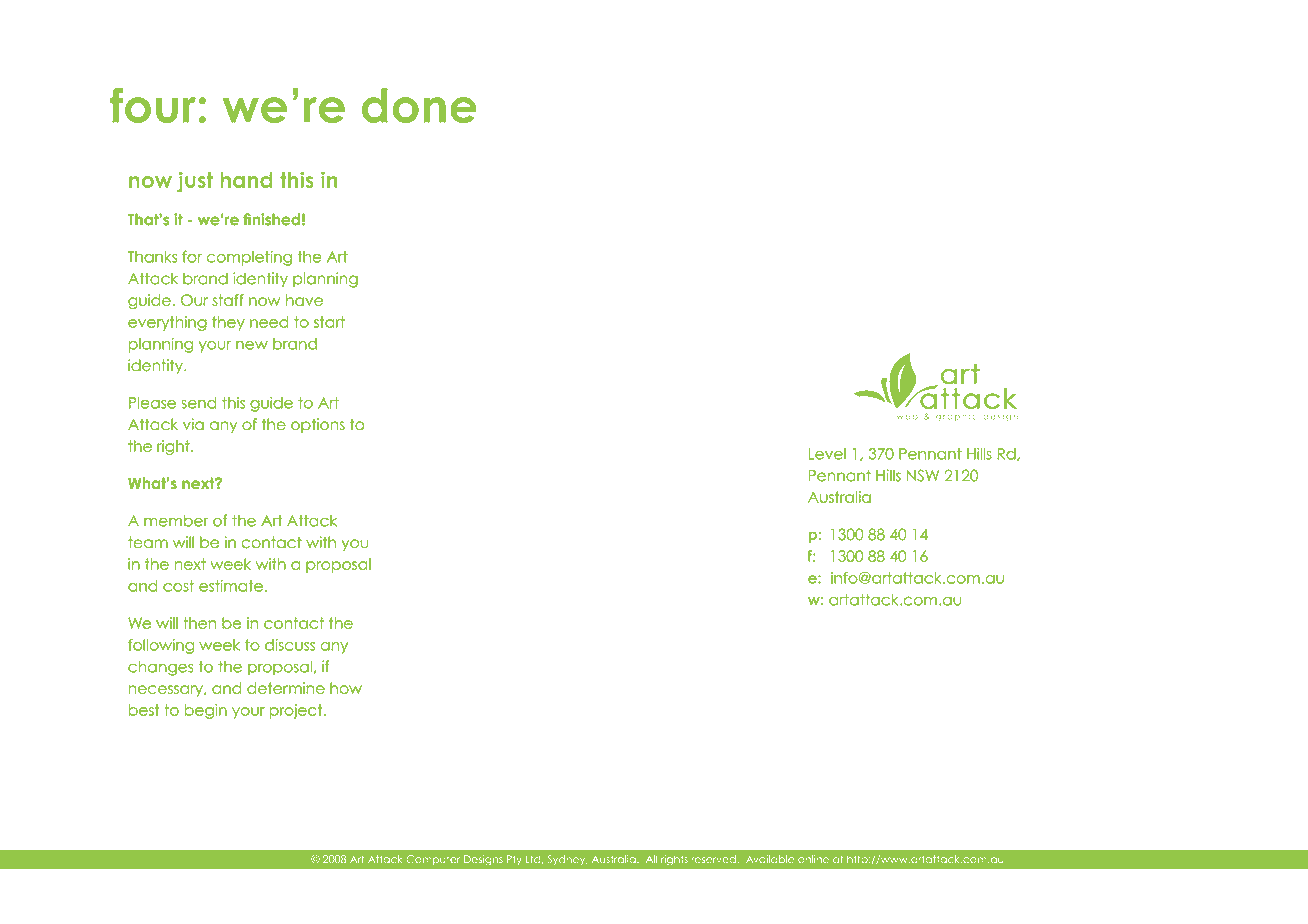 The height and width of the image is (924, 1308). Describe the element at coordinates (433, 860) in the image. I see `Computer` at that location.
